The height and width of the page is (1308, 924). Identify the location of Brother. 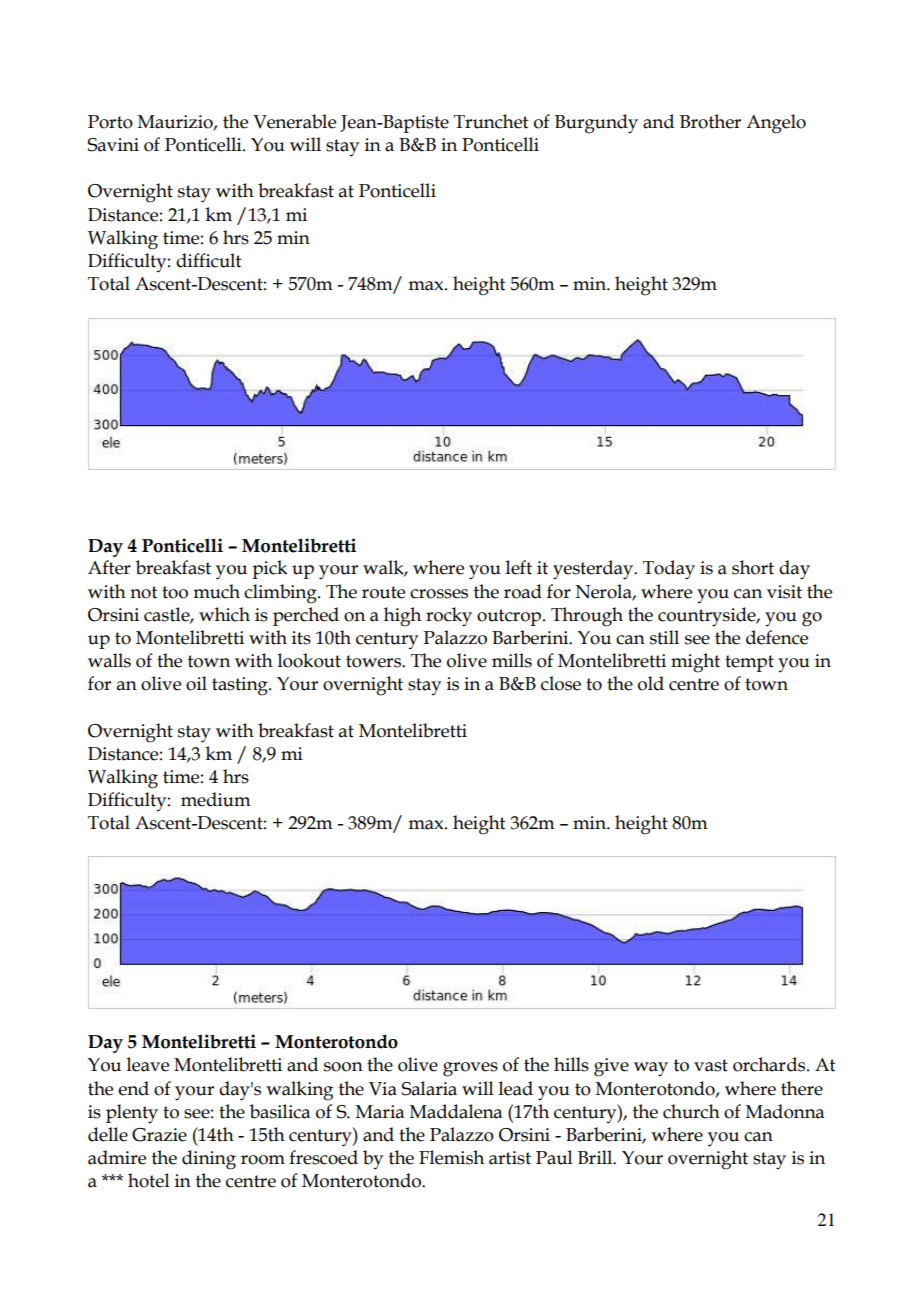
(710, 121).
